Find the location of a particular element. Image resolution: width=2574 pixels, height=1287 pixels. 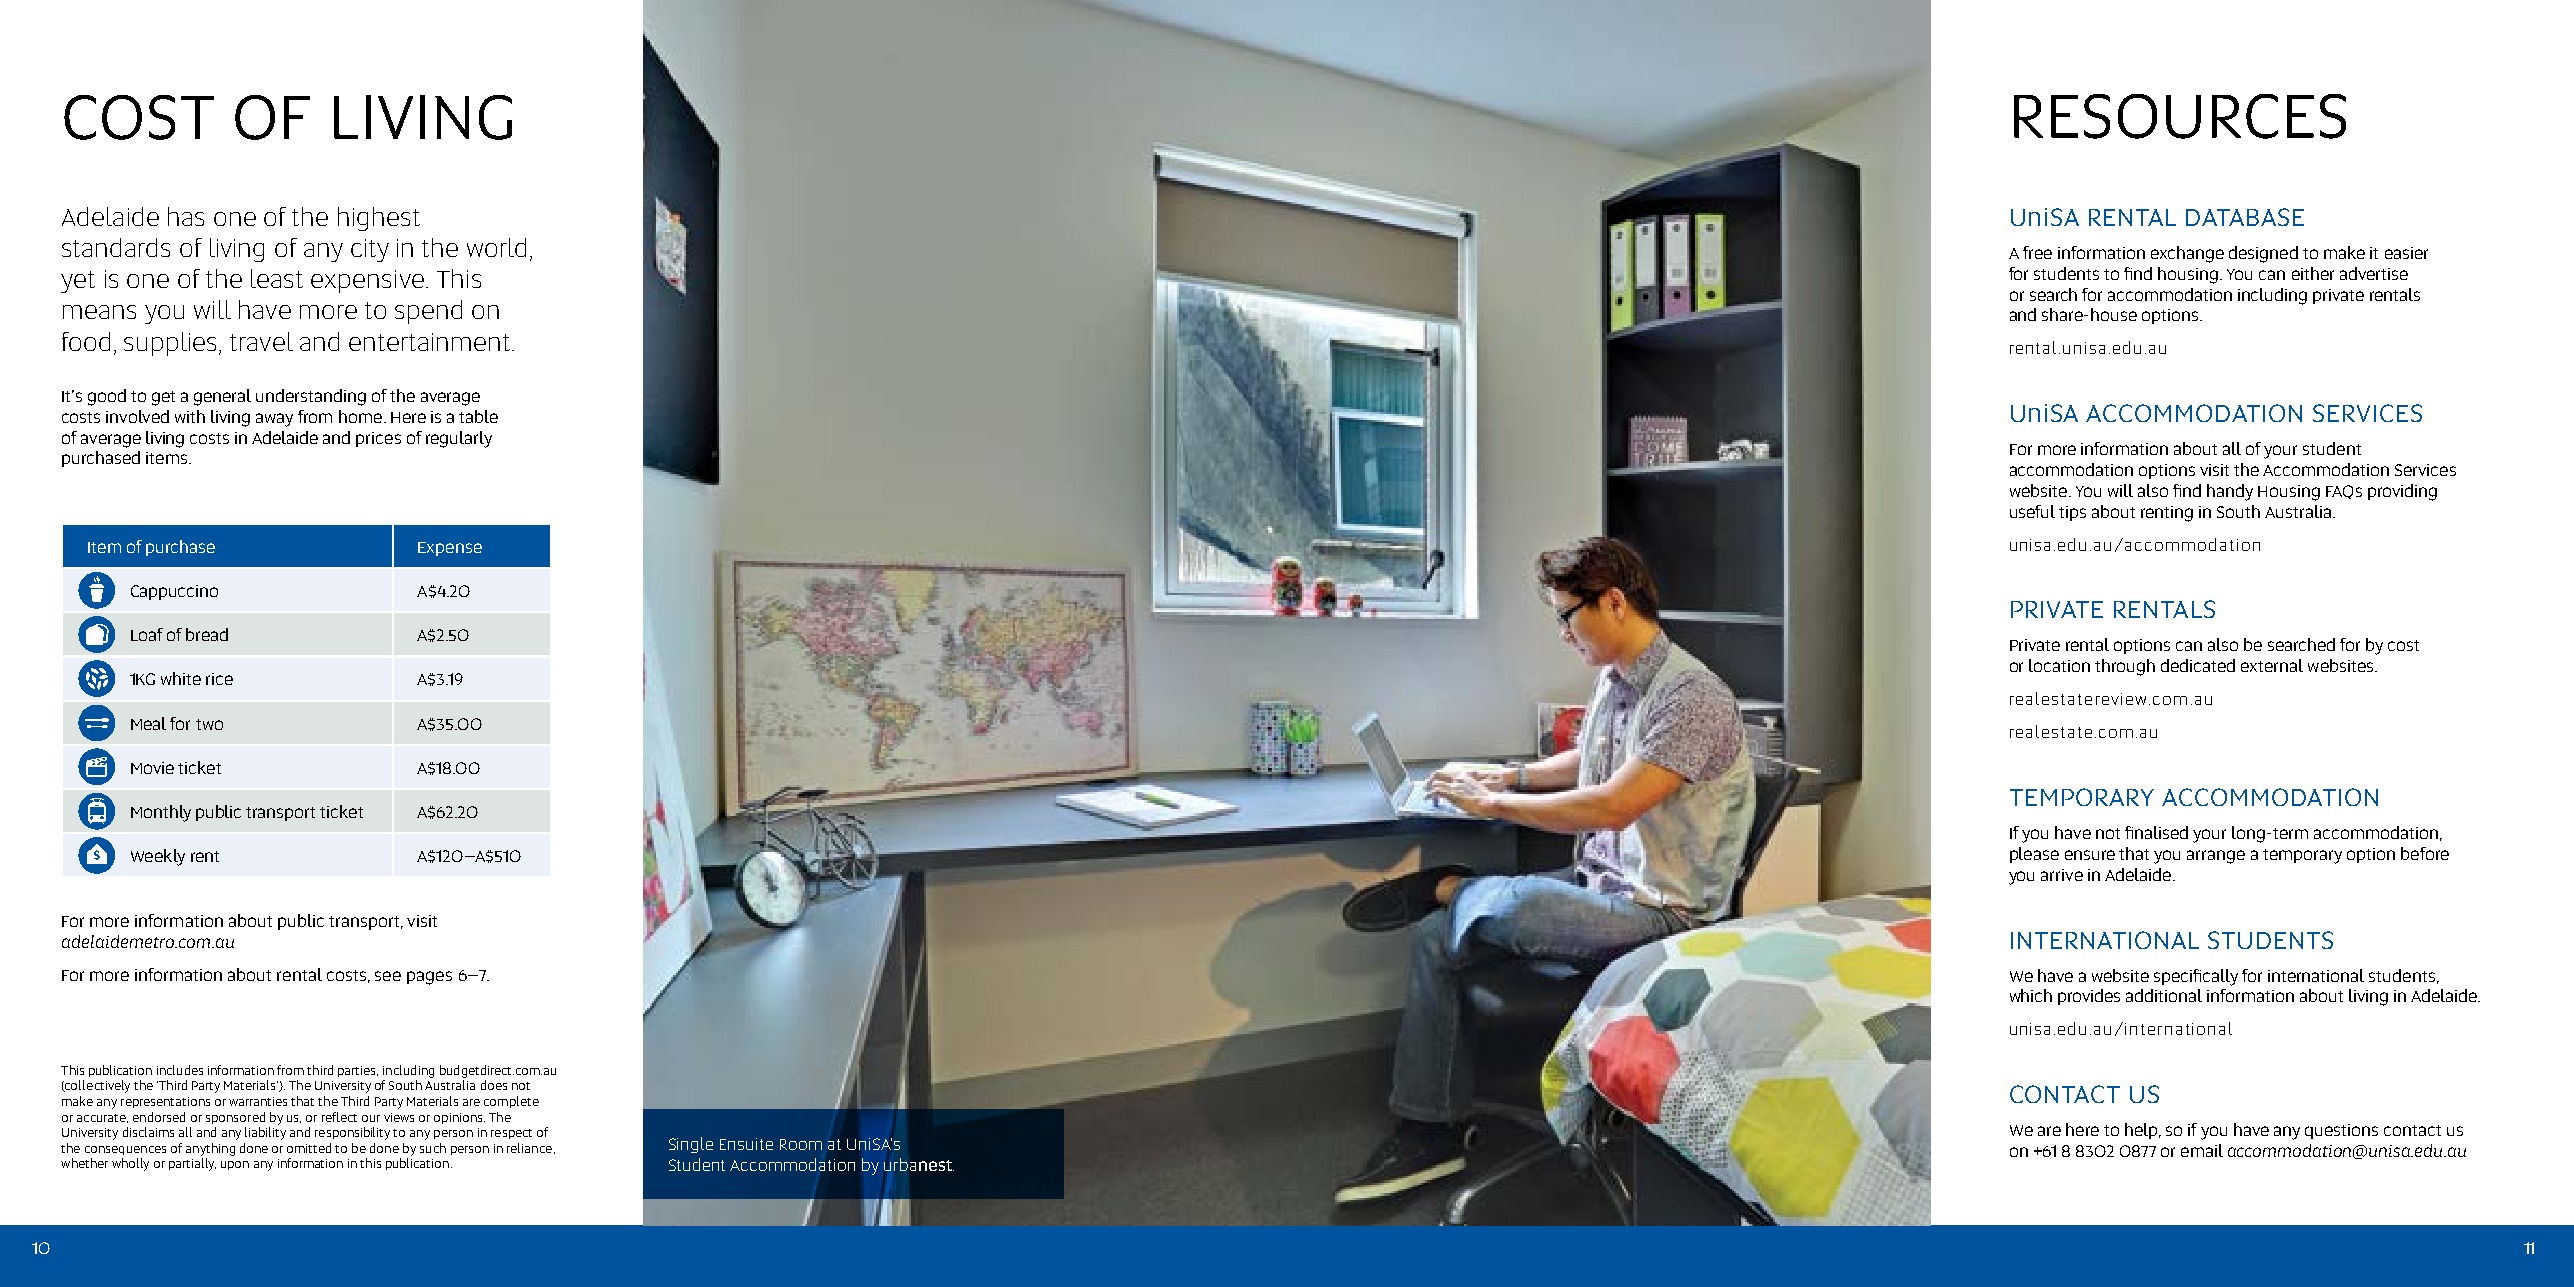

location is located at coordinates (2059, 665).
